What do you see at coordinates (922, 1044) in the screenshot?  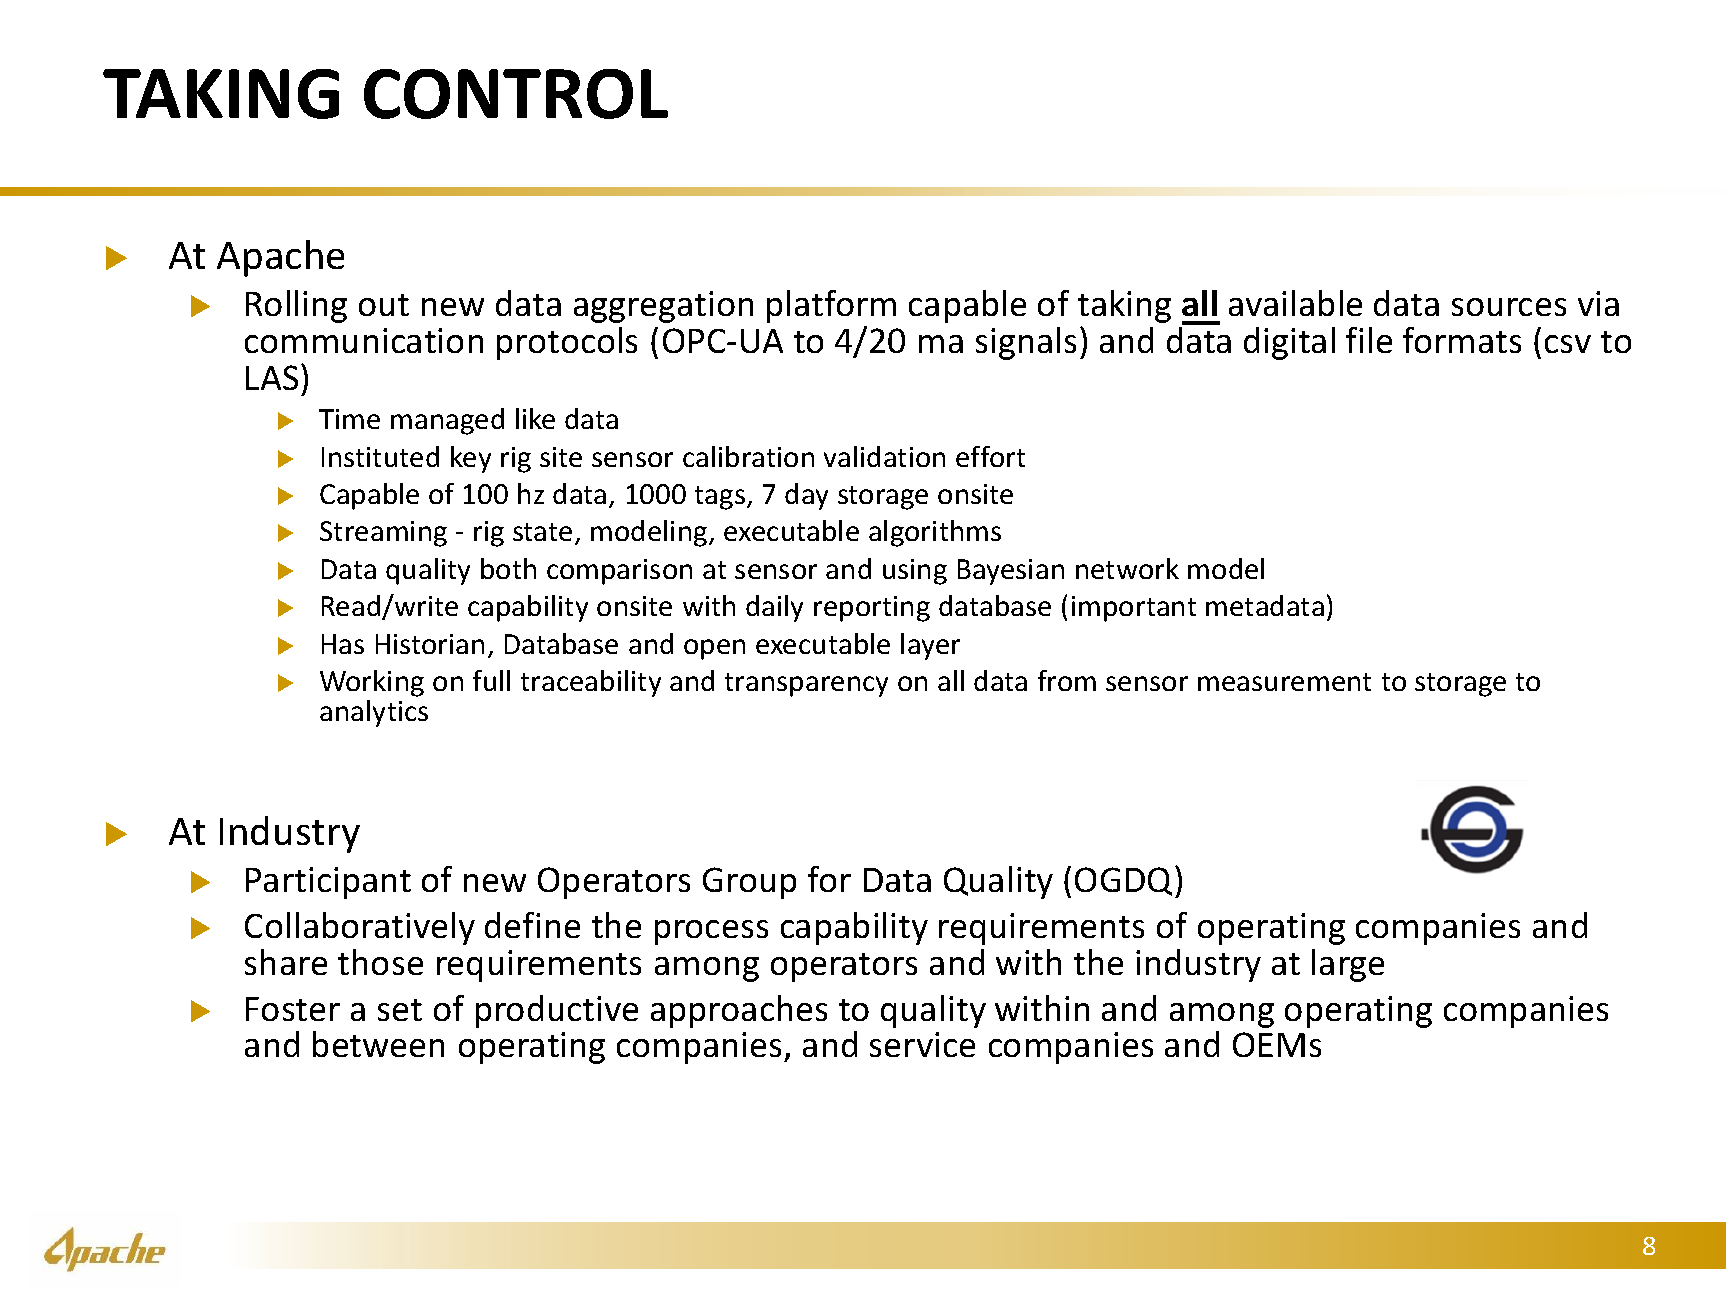 I see `service` at bounding box center [922, 1044].
